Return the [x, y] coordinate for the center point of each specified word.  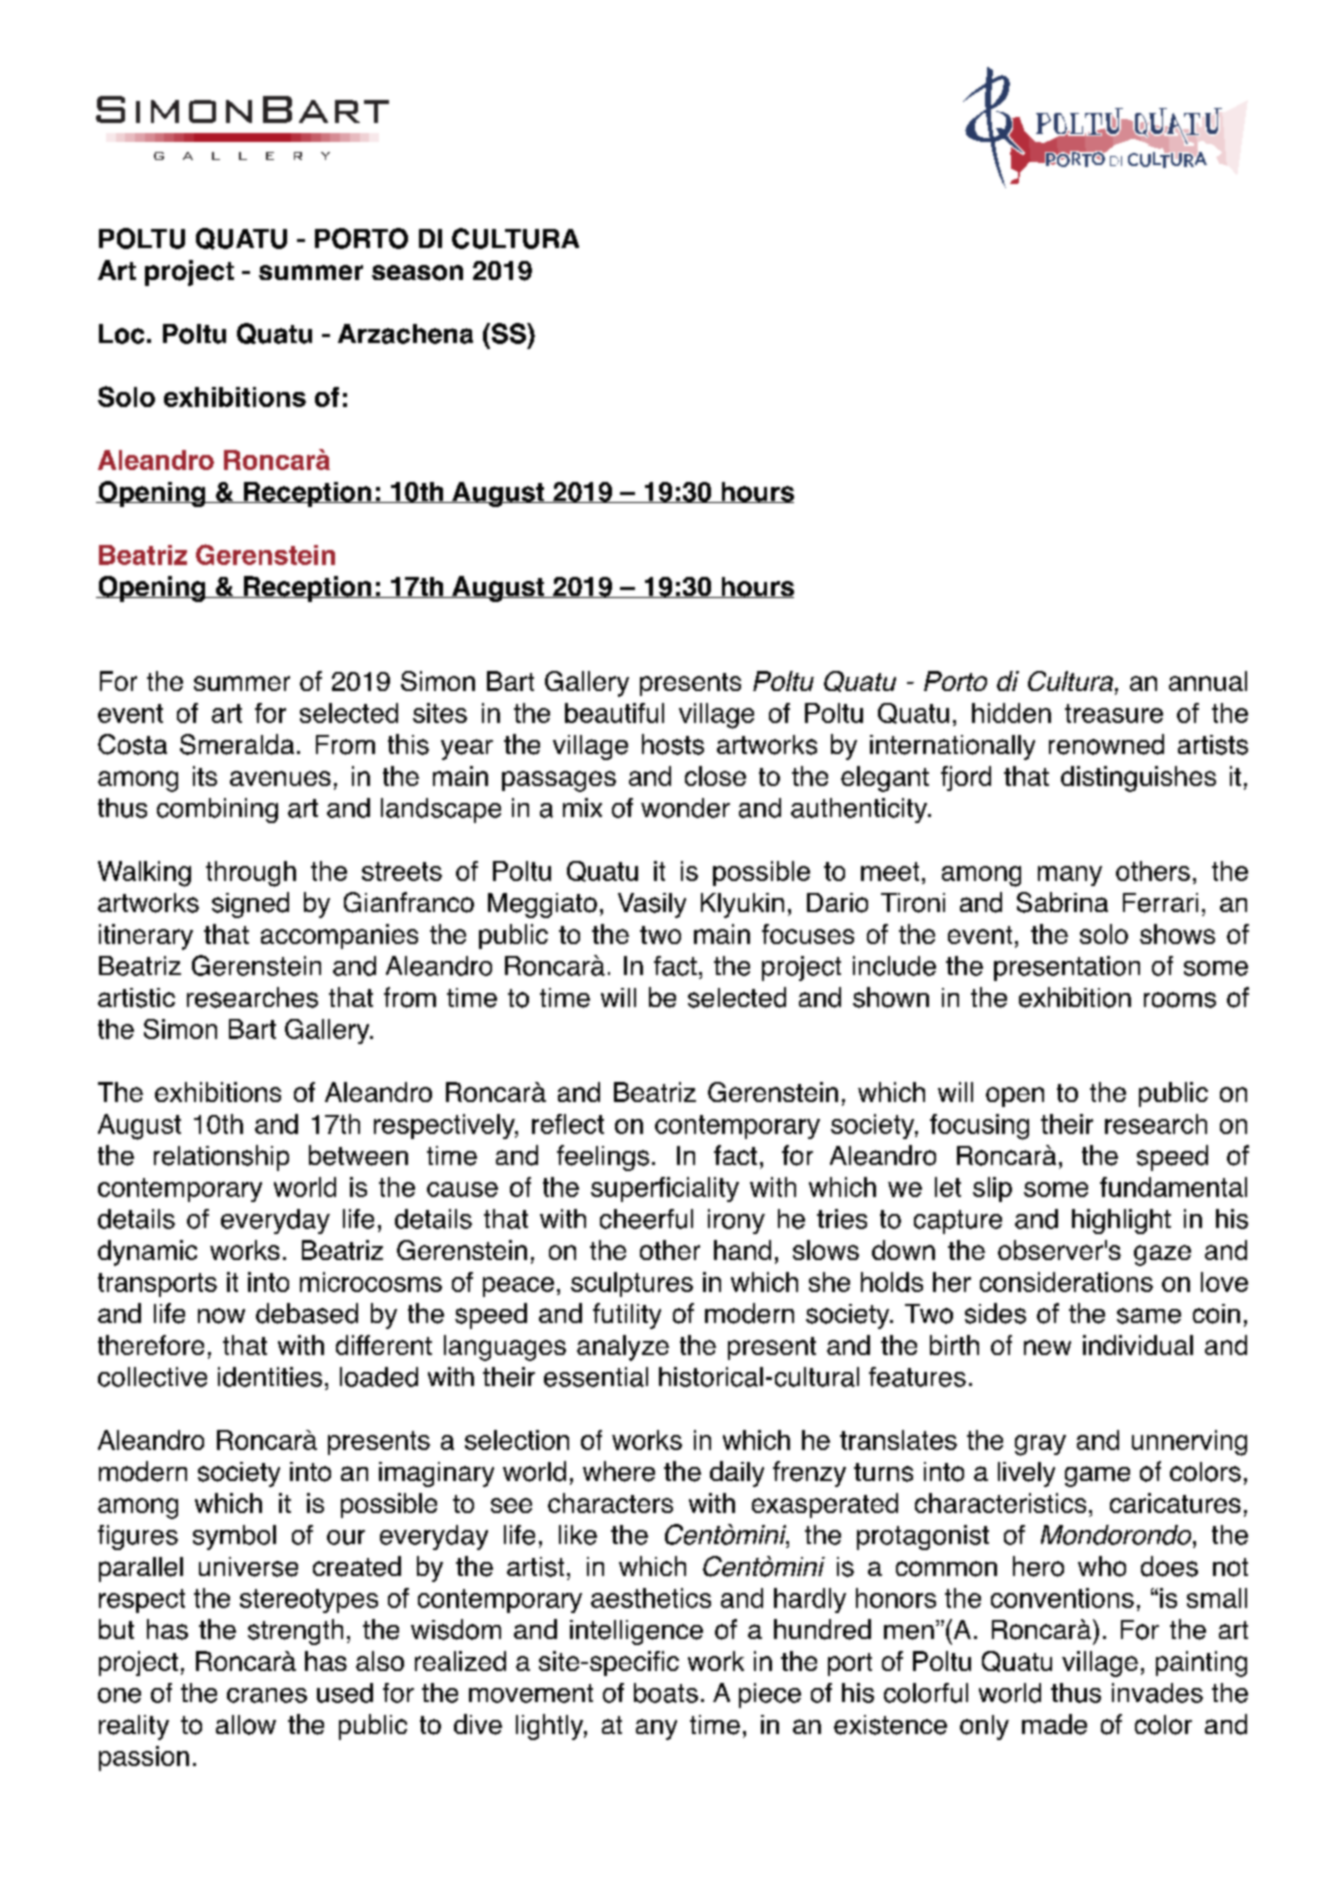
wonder [685, 808]
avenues [280, 778]
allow [246, 1725]
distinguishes [1138, 779]
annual [1208, 681]
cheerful [646, 1219]
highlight [1121, 1221]
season [417, 273]
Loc [121, 334]
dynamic [147, 1253]
